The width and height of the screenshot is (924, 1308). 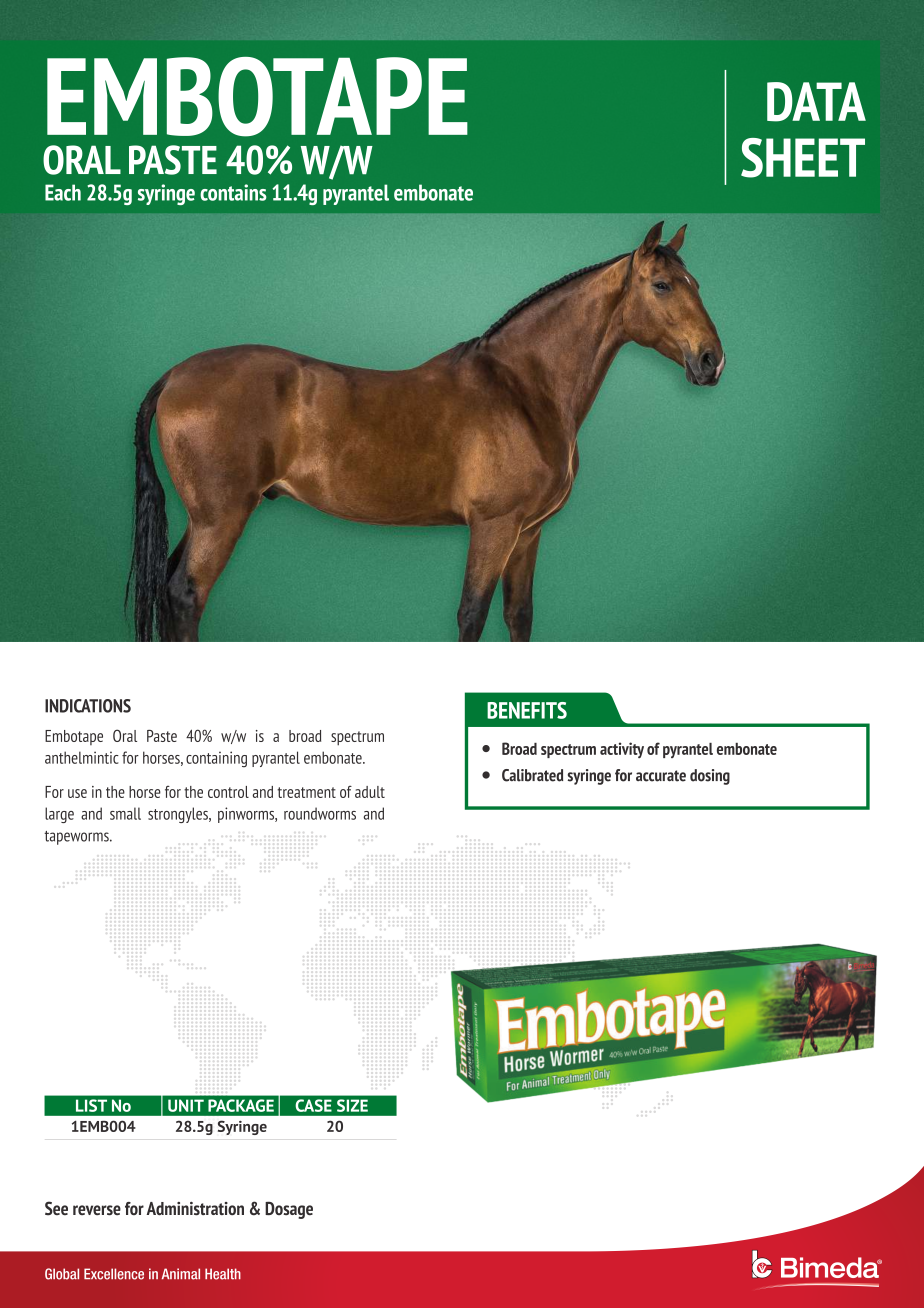 I want to click on SHEET, so click(x=803, y=158).
